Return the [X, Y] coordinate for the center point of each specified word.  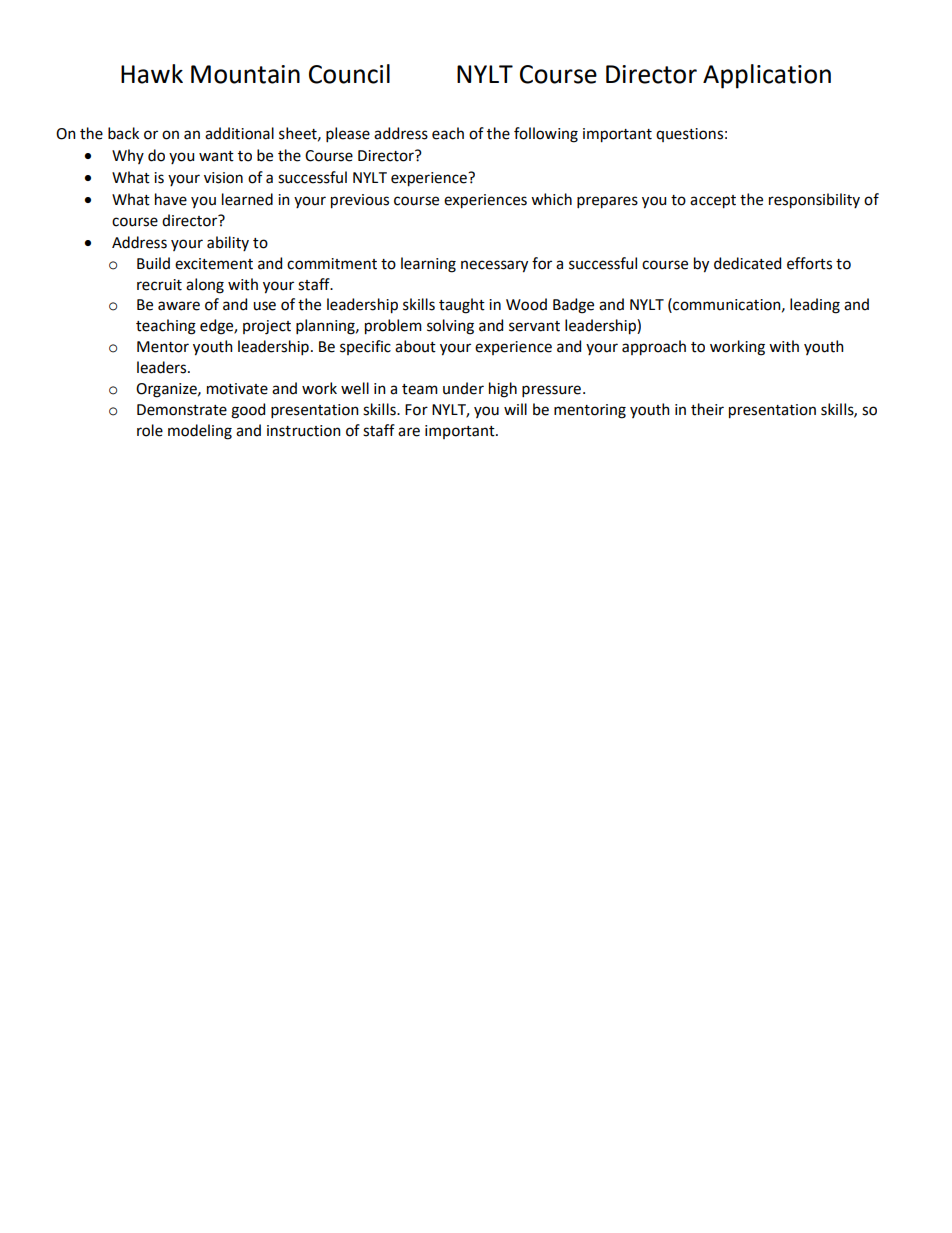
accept [713, 202]
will [515, 409]
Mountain [245, 74]
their [707, 409]
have [171, 199]
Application [767, 76]
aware [179, 306]
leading [815, 306]
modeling [200, 432]
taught [462, 306]
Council [349, 74]
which [551, 199]
